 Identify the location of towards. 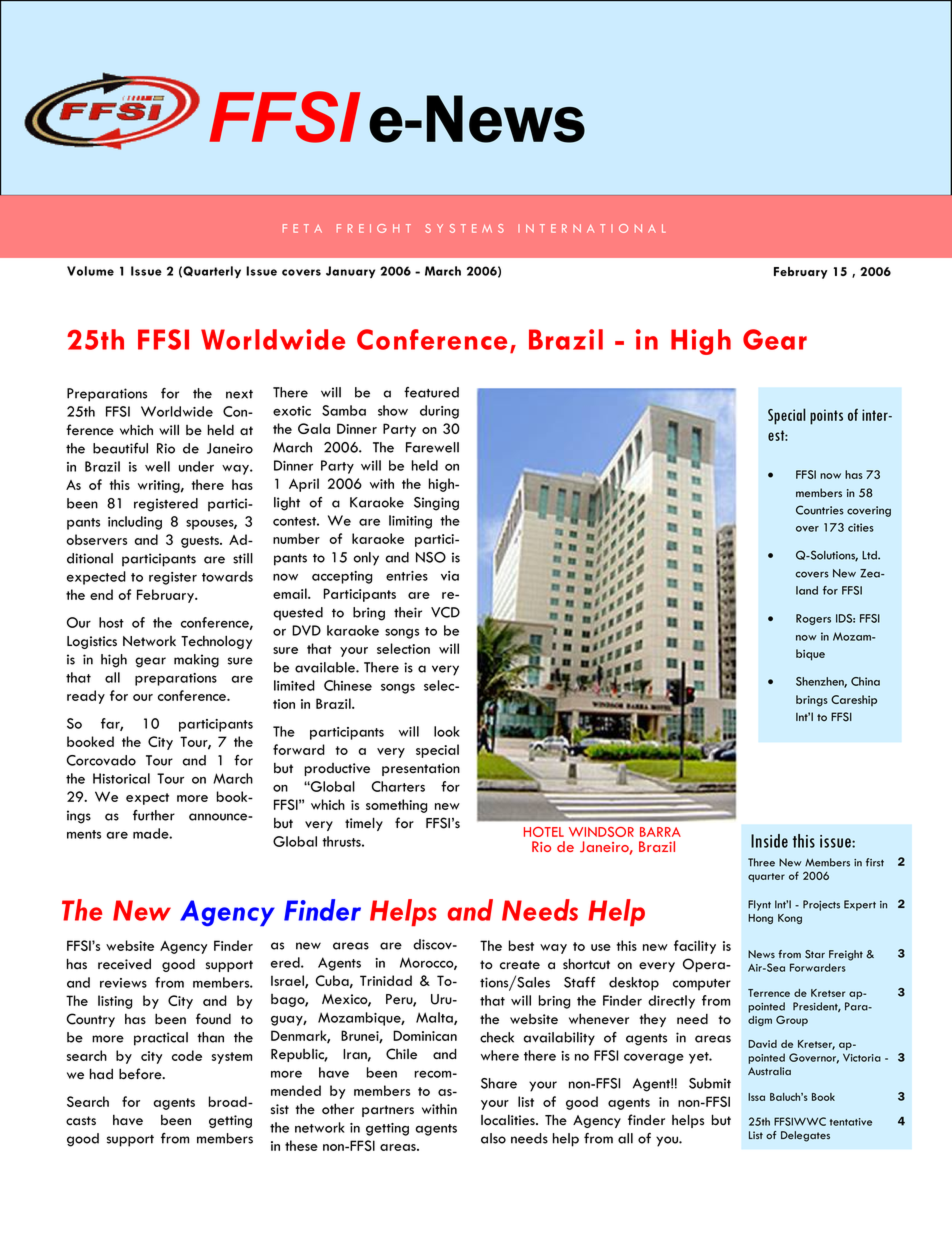
(227, 576).
